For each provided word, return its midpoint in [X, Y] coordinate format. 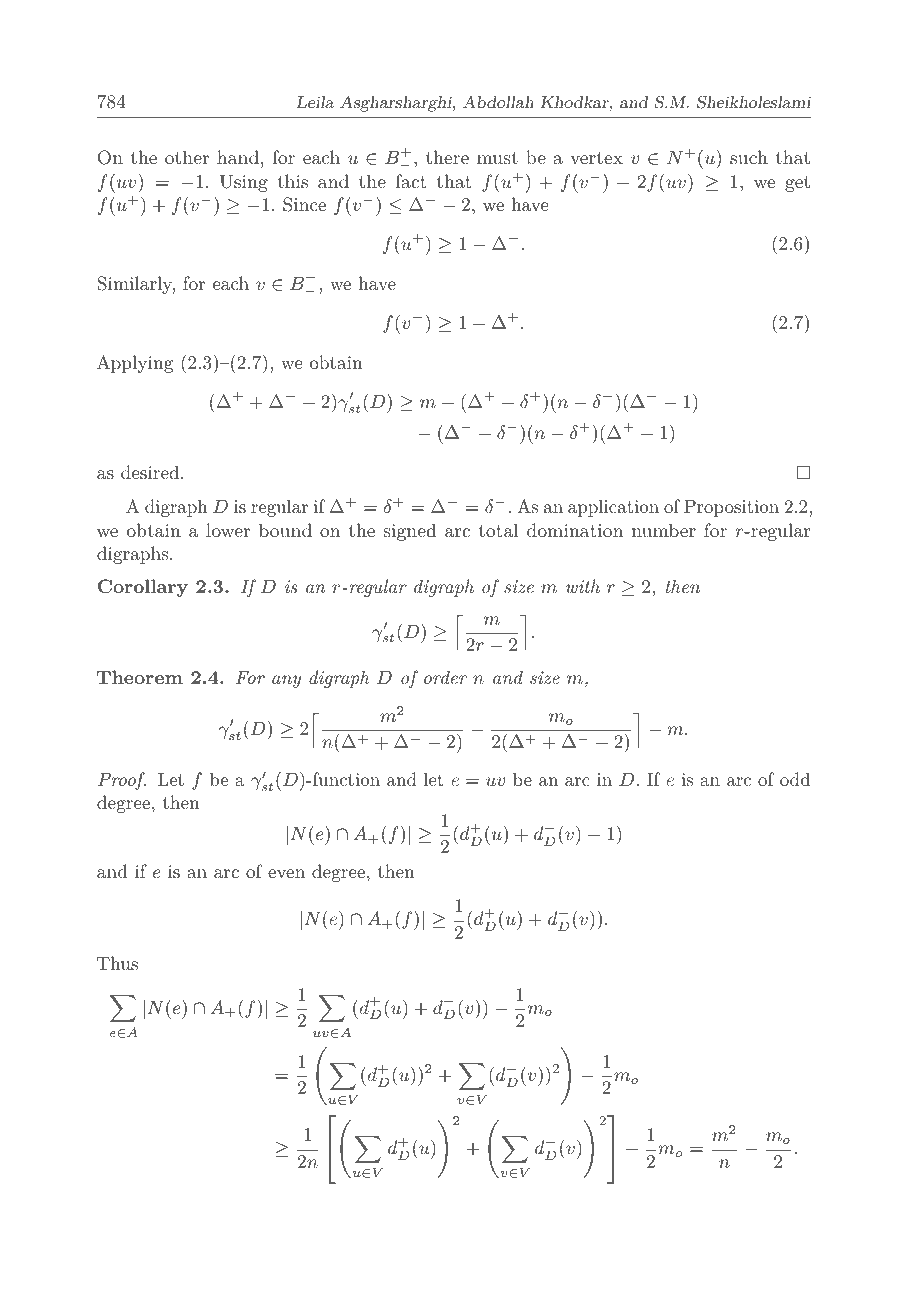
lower [228, 530]
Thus [117, 963]
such [749, 157]
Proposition [731, 508]
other [187, 157]
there [447, 157]
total [498, 530]
